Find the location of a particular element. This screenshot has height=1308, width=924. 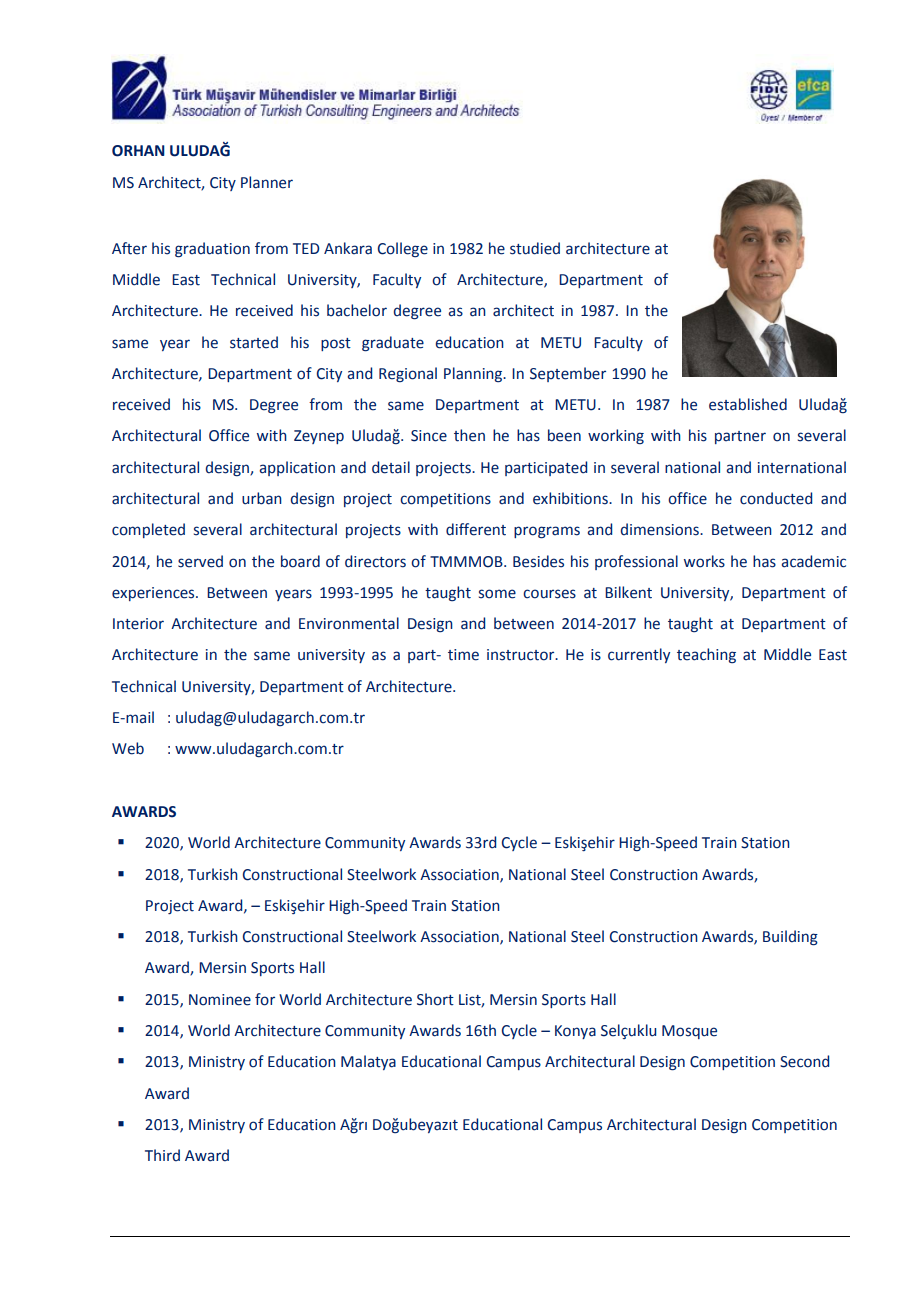

graduation is located at coordinates (212, 250).
